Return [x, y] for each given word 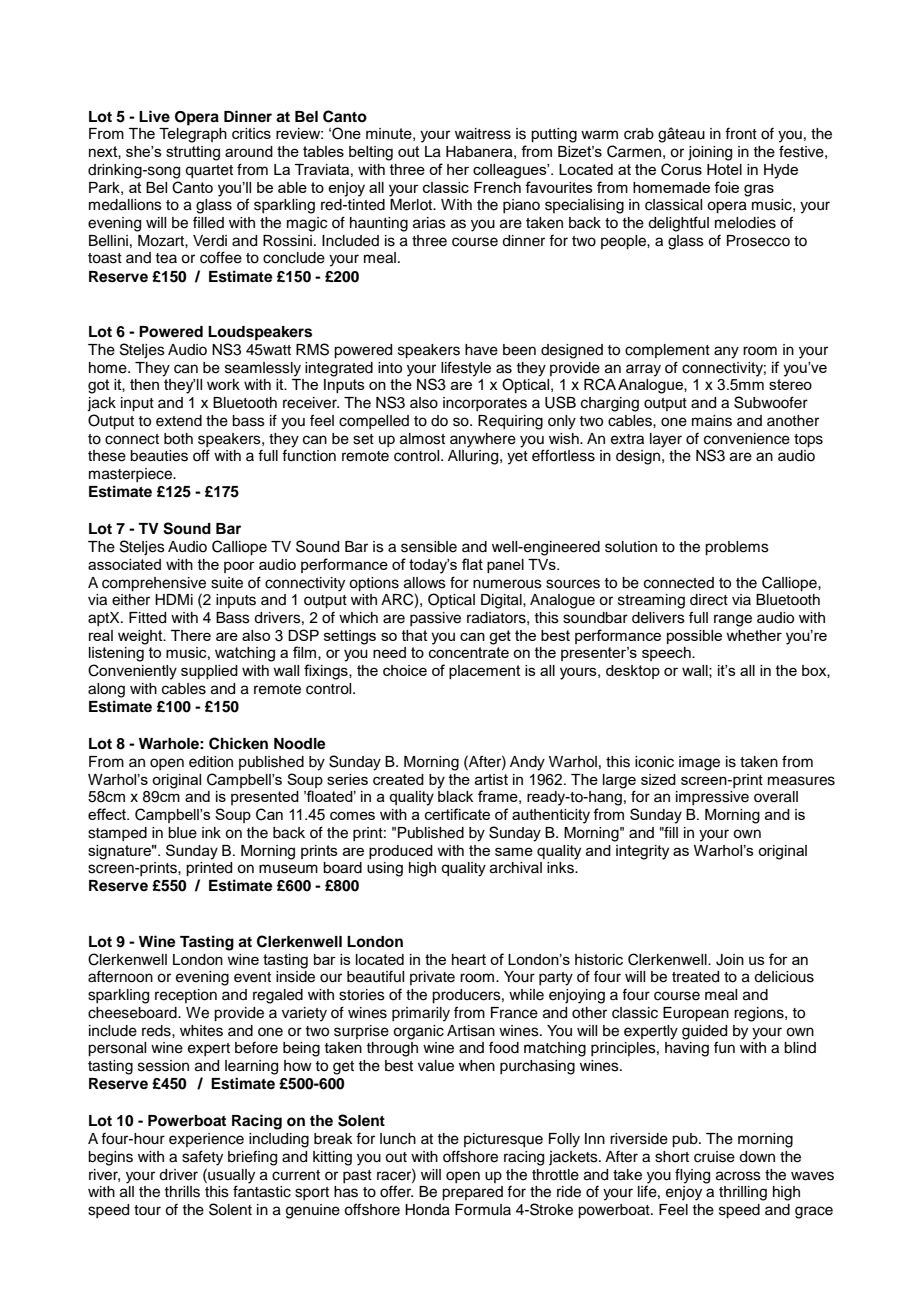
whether [754, 635]
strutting [193, 153]
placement [485, 672]
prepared [472, 1193]
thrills [182, 1192]
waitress [483, 134]
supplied [209, 672]
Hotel [724, 169]
